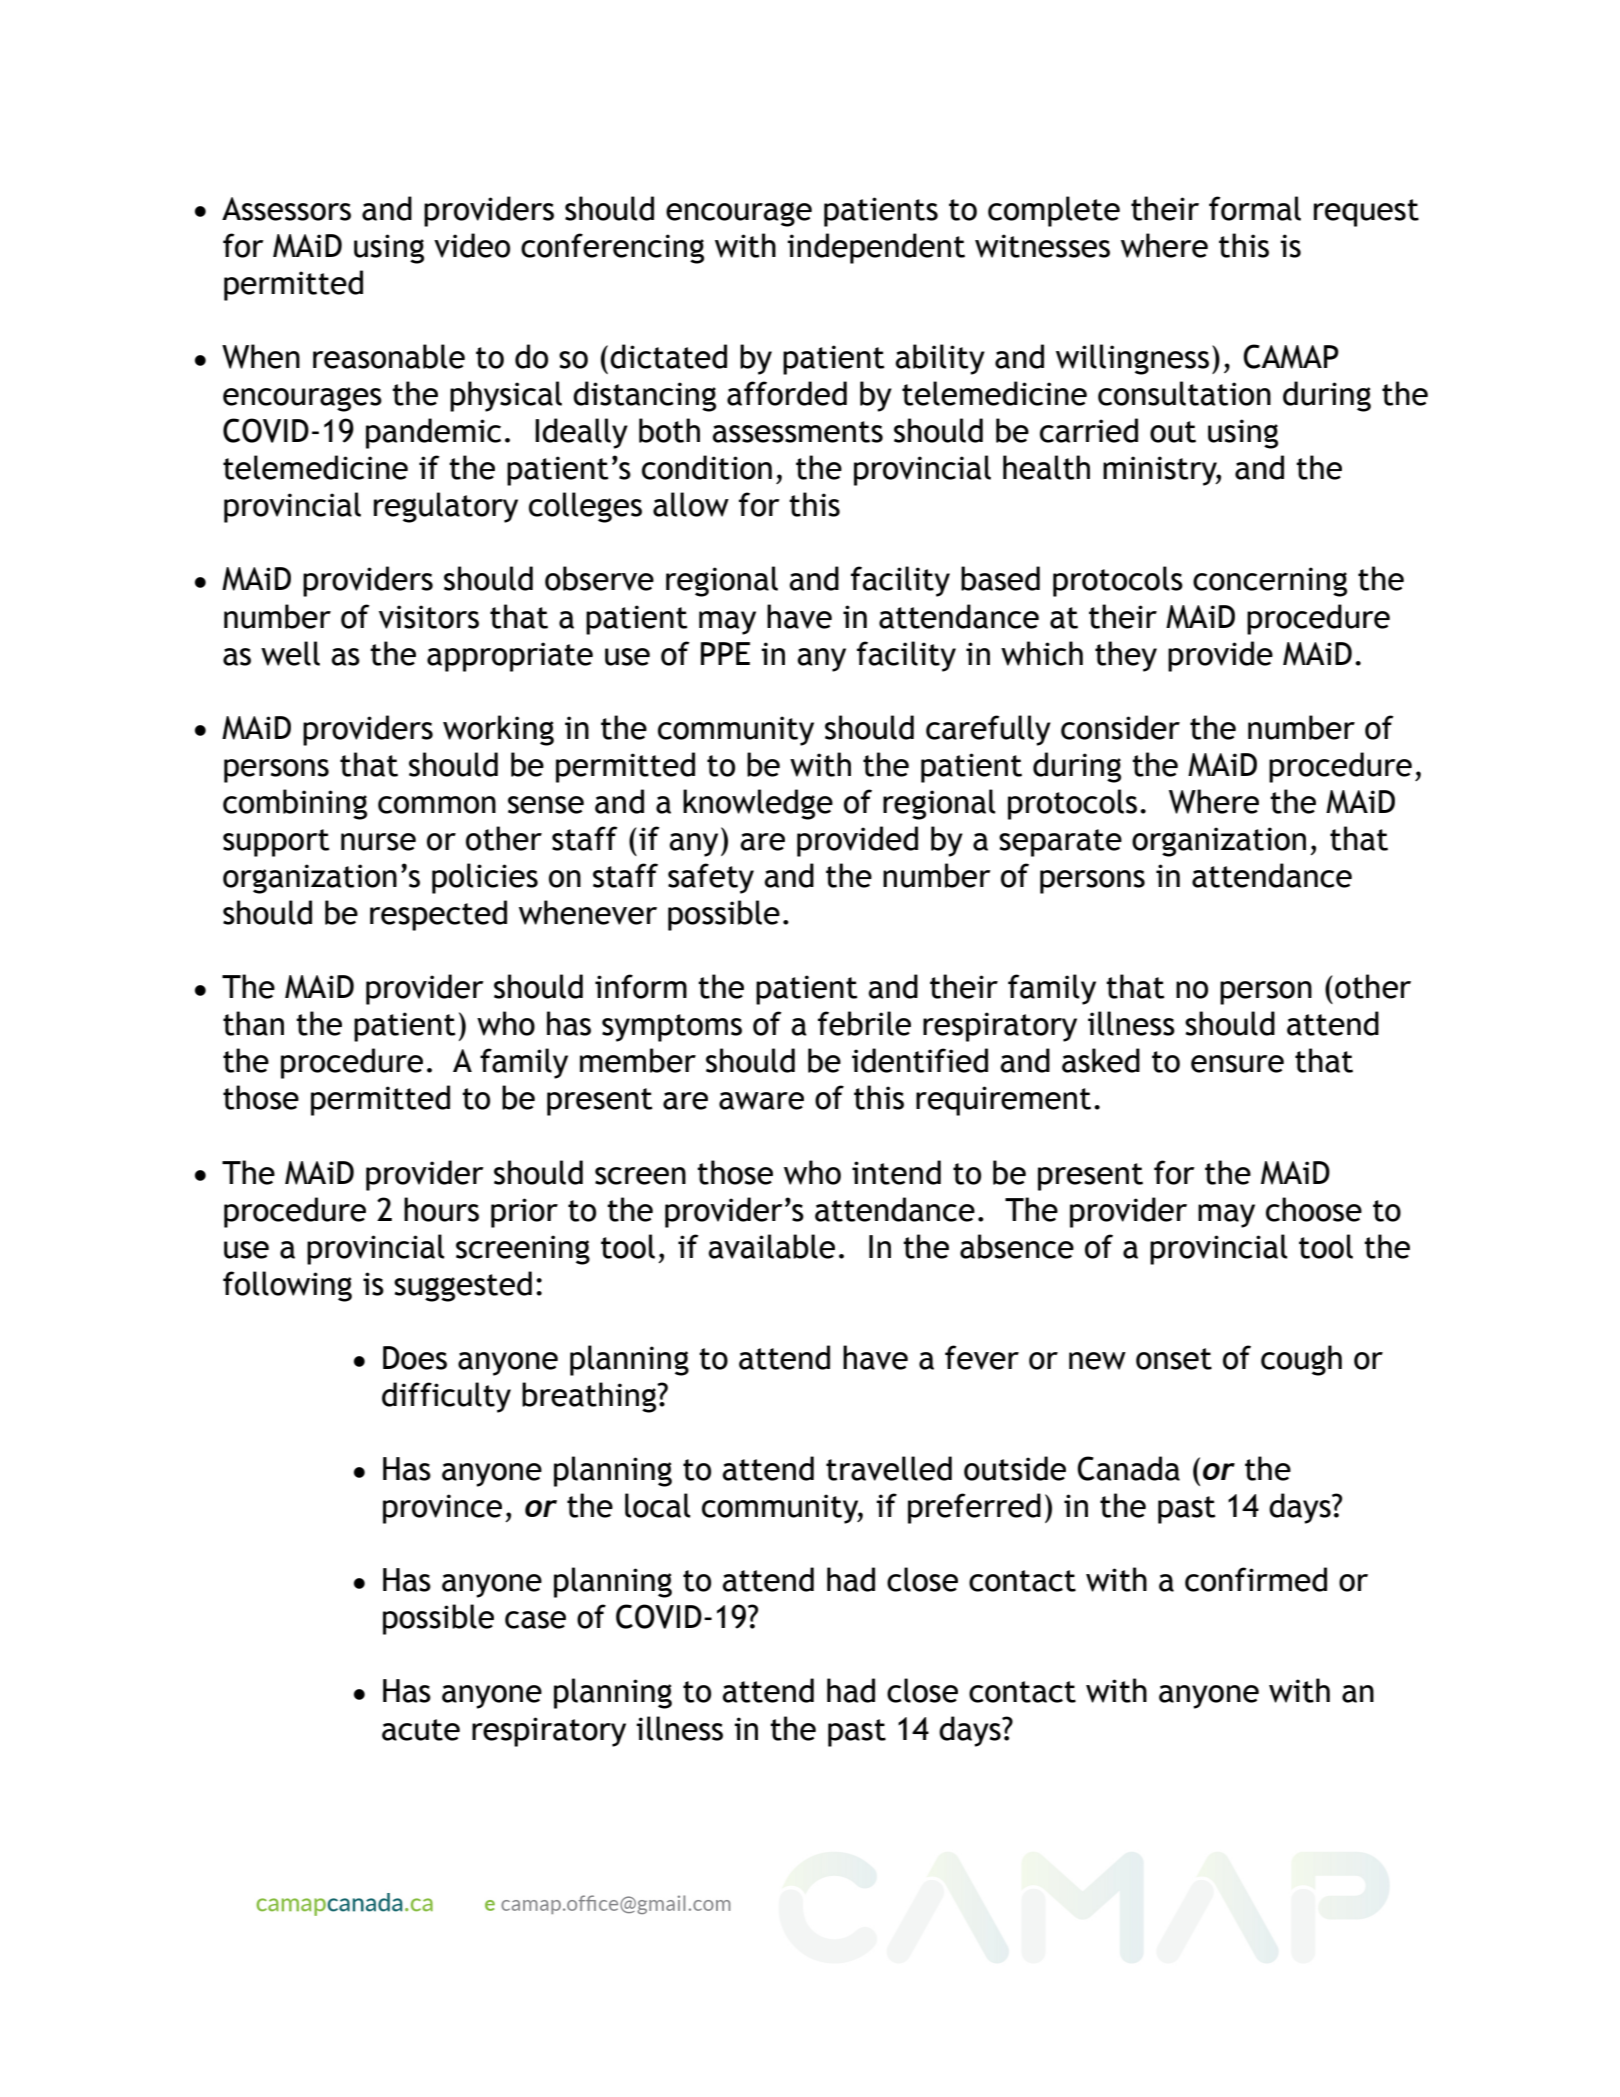 The image size is (1620, 2097). Describe the element at coordinates (864, 1023) in the document. I see `febrile` at that location.
